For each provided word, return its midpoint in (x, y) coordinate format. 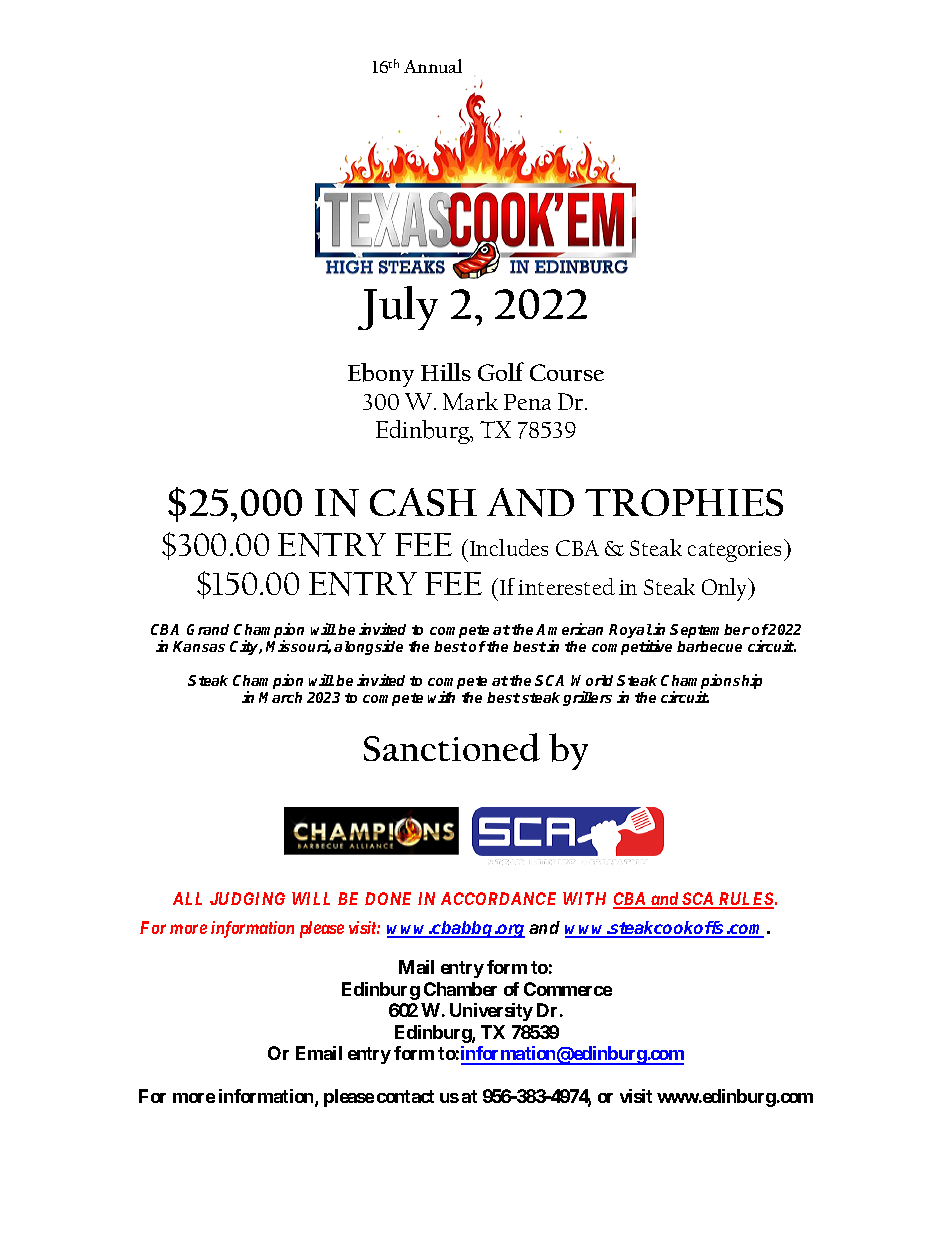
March (280, 697)
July (398, 308)
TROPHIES (684, 502)
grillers (587, 698)
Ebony (381, 375)
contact (405, 1096)
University (491, 1012)
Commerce (568, 989)
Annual (433, 66)
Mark (470, 401)
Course (567, 372)
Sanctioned (452, 747)
